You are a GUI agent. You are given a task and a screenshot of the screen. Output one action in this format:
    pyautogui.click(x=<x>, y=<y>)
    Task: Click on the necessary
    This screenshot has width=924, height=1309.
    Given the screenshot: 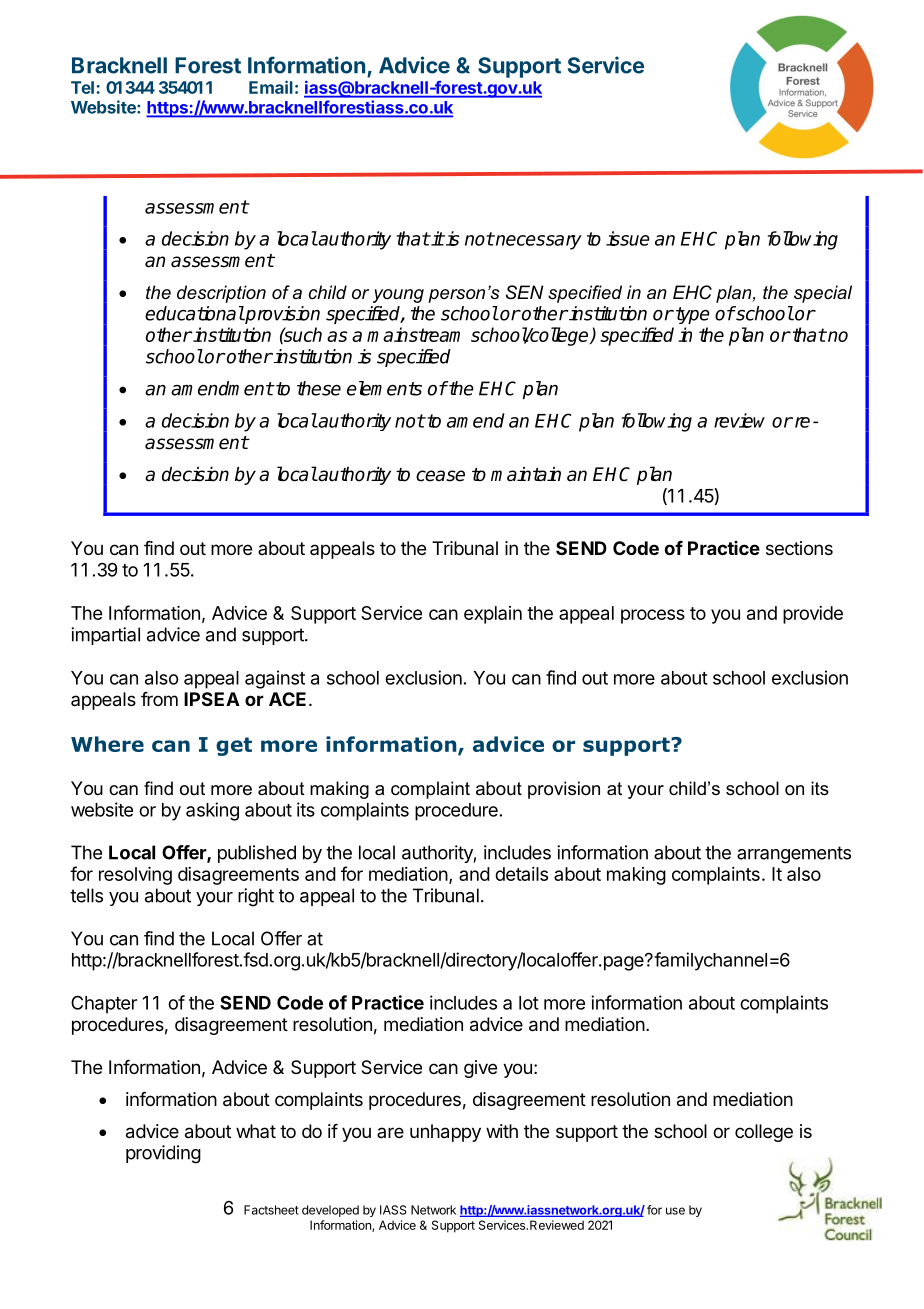 What is the action you would take?
    pyautogui.click(x=538, y=242)
